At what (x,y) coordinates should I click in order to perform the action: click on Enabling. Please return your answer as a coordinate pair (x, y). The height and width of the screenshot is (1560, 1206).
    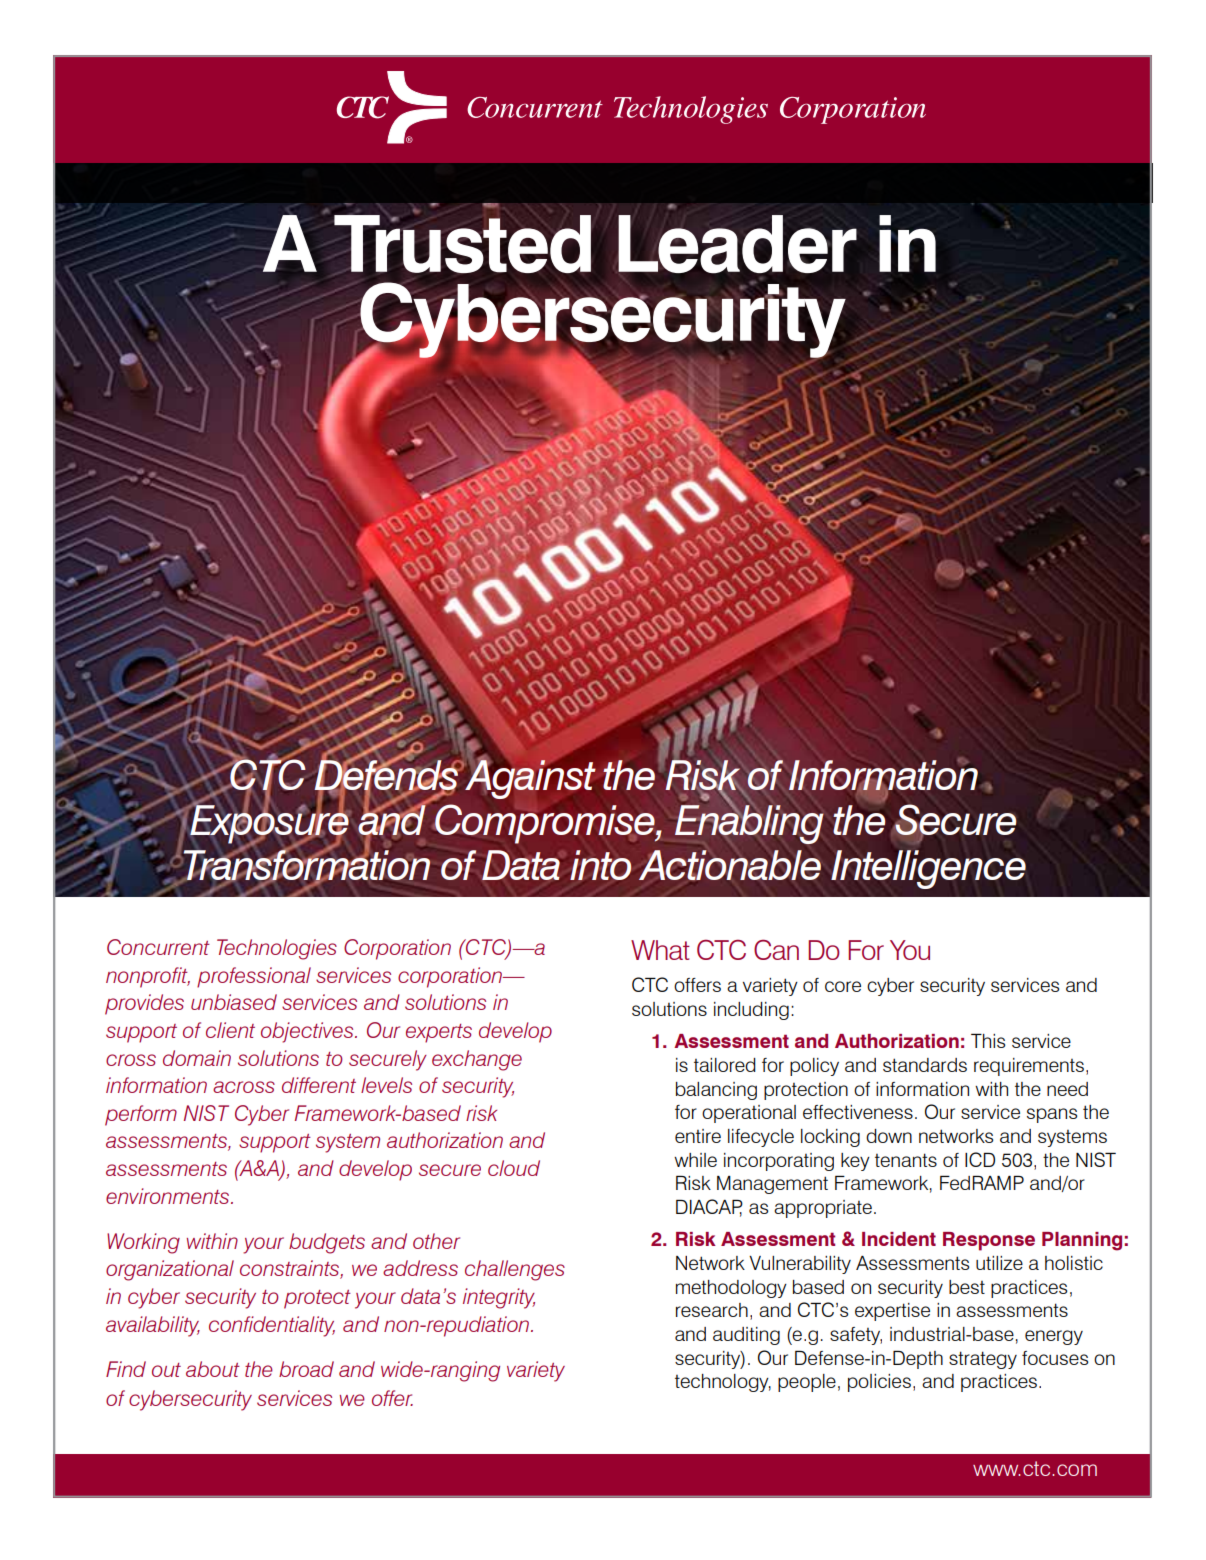
    Looking at the image, I should click on (749, 823).
